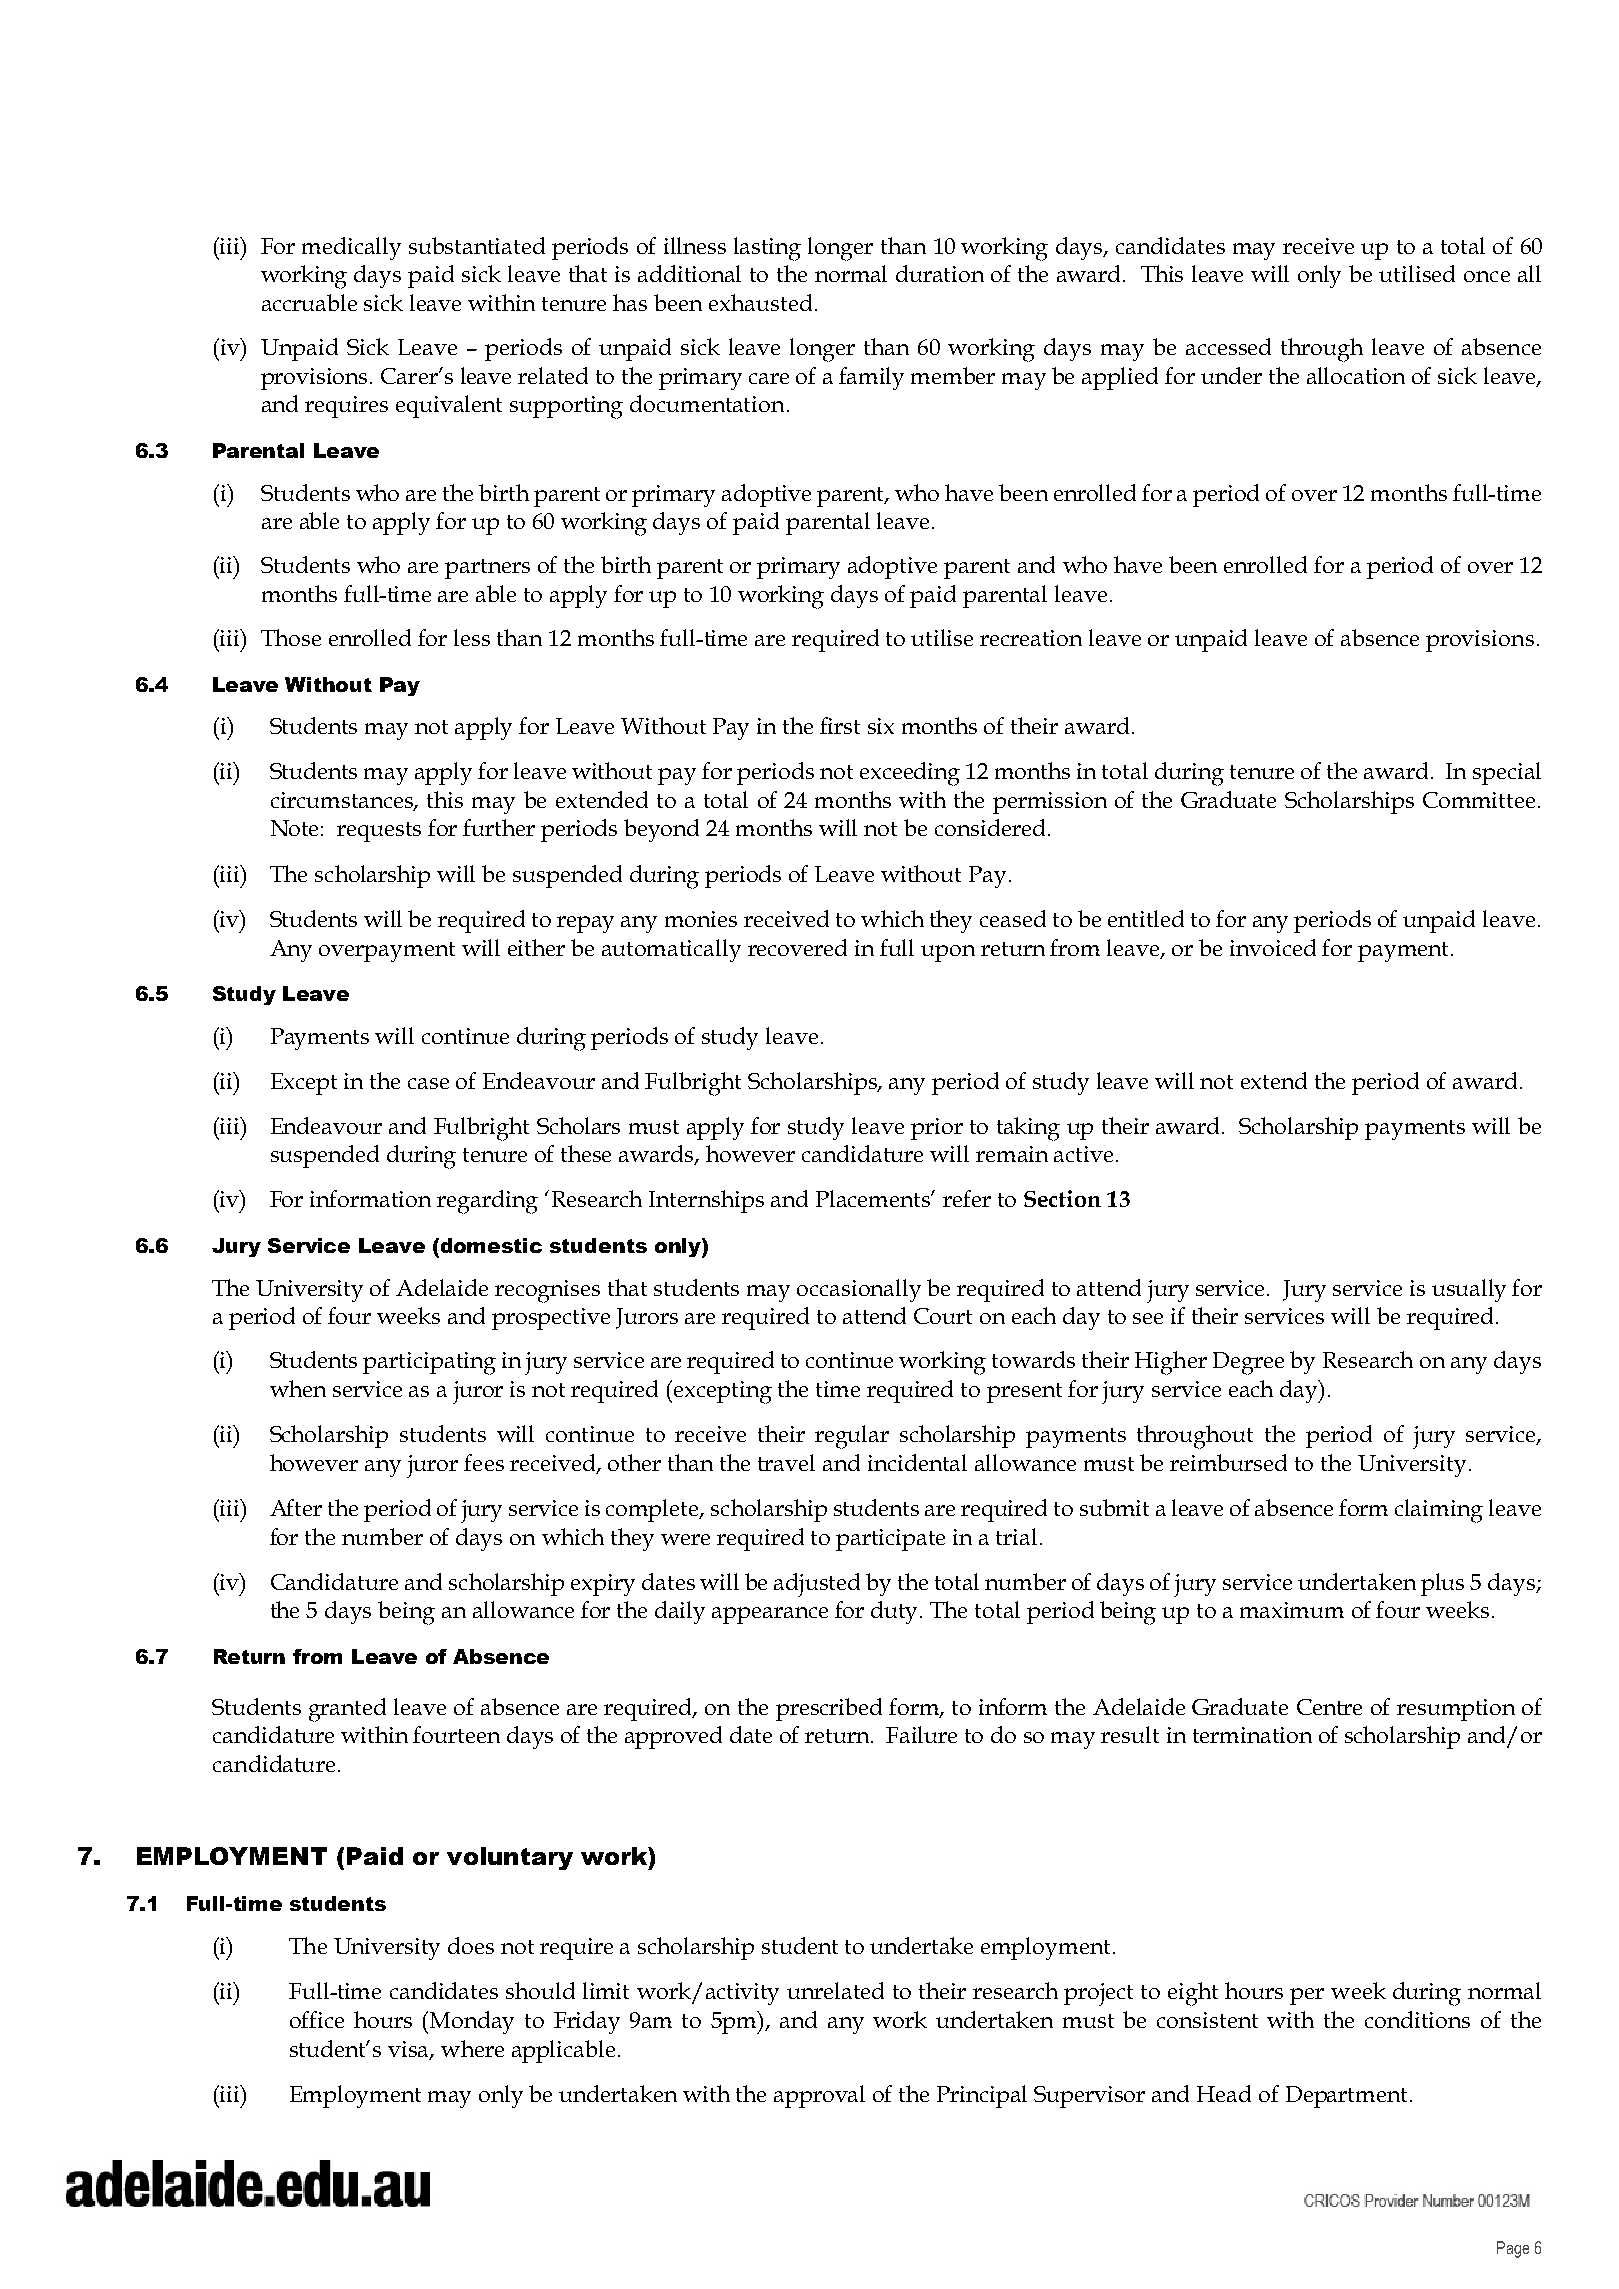  Describe the element at coordinates (1479, 800) in the screenshot. I see `Committee` at that location.
